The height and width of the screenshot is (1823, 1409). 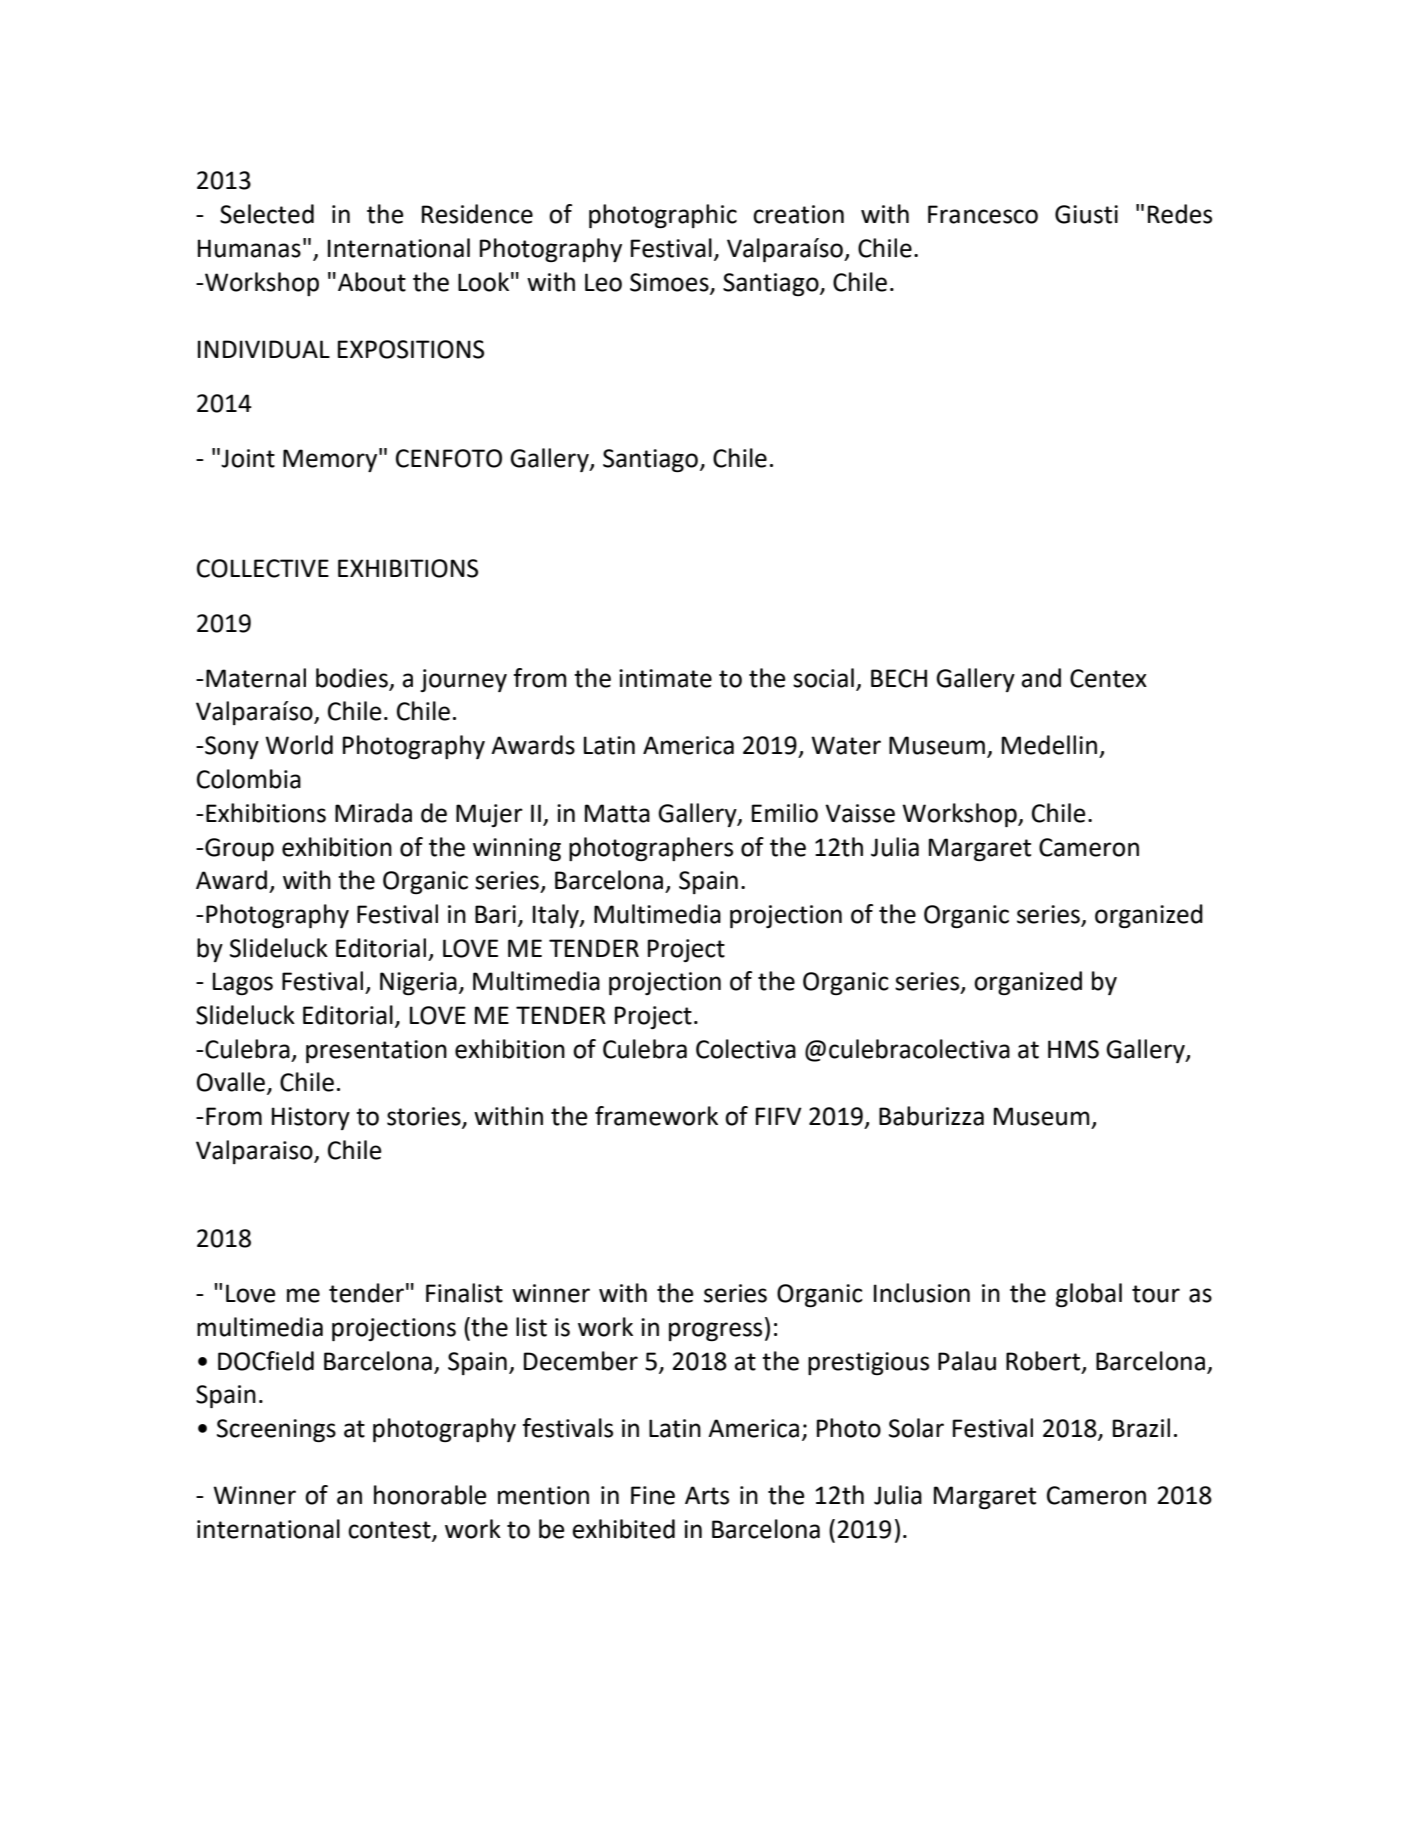 I want to click on progress, so click(x=715, y=1331).
